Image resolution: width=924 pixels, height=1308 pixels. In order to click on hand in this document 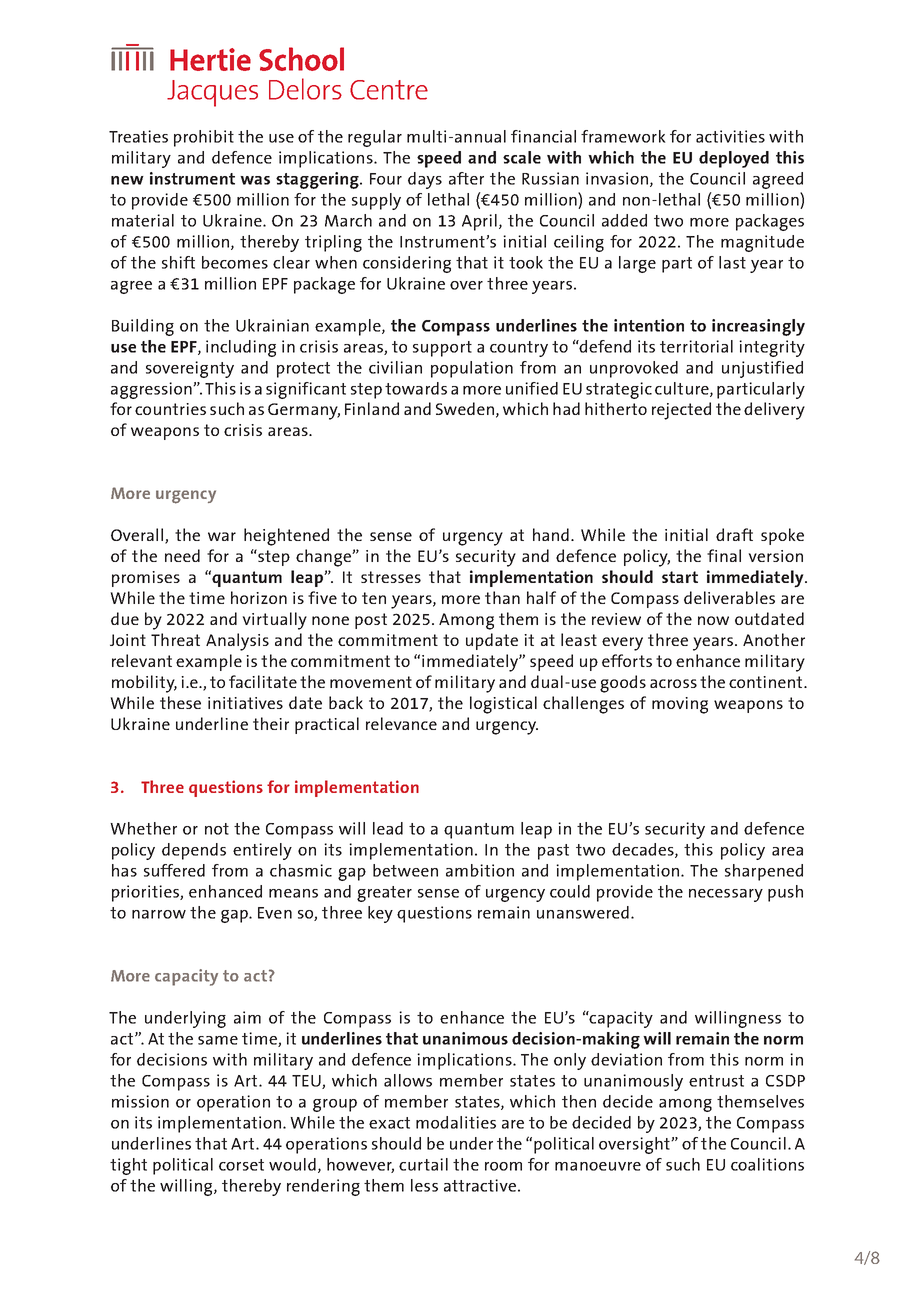, I will do `click(551, 534)`.
